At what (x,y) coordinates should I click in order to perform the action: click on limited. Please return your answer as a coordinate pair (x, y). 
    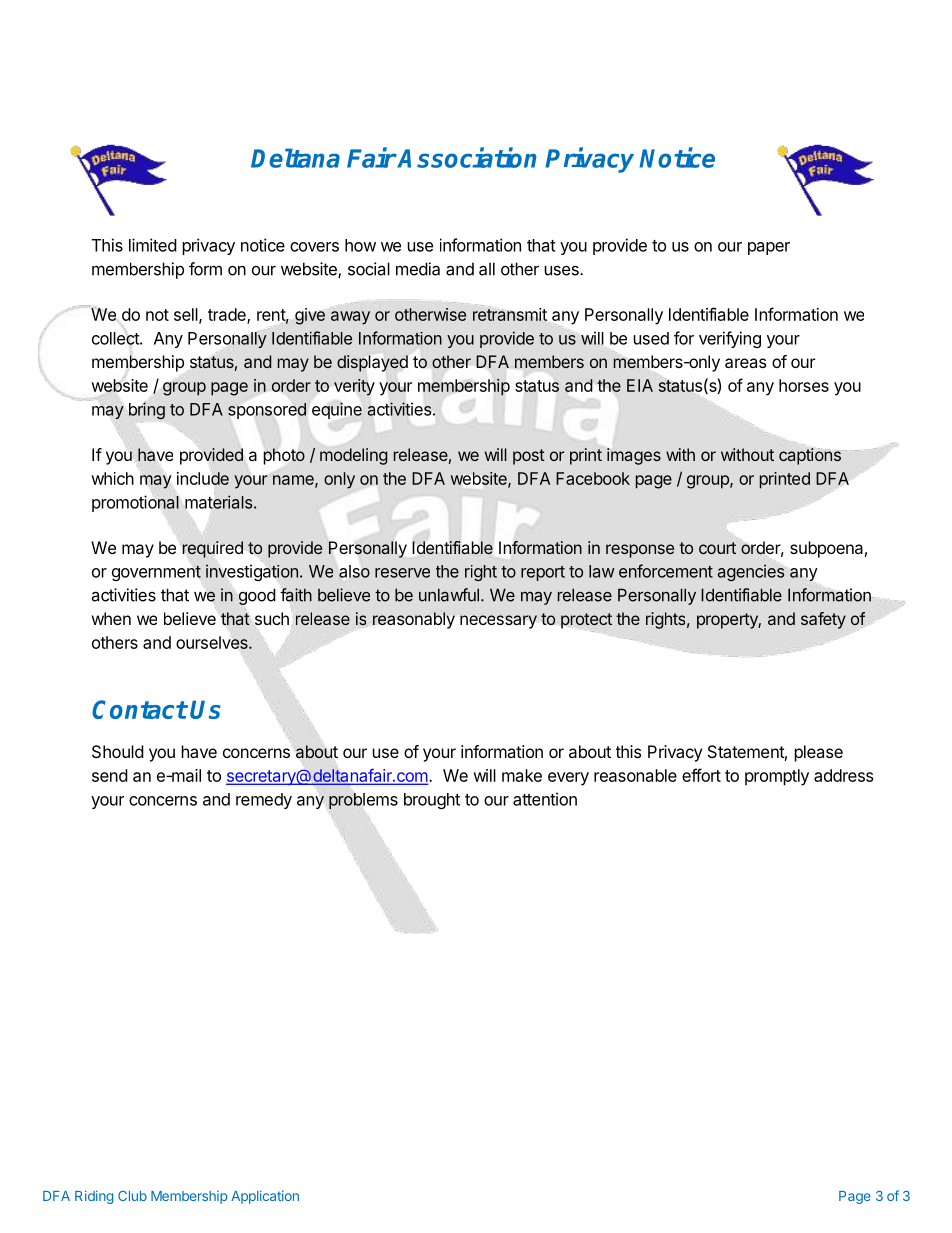
    Looking at the image, I should click on (153, 245).
